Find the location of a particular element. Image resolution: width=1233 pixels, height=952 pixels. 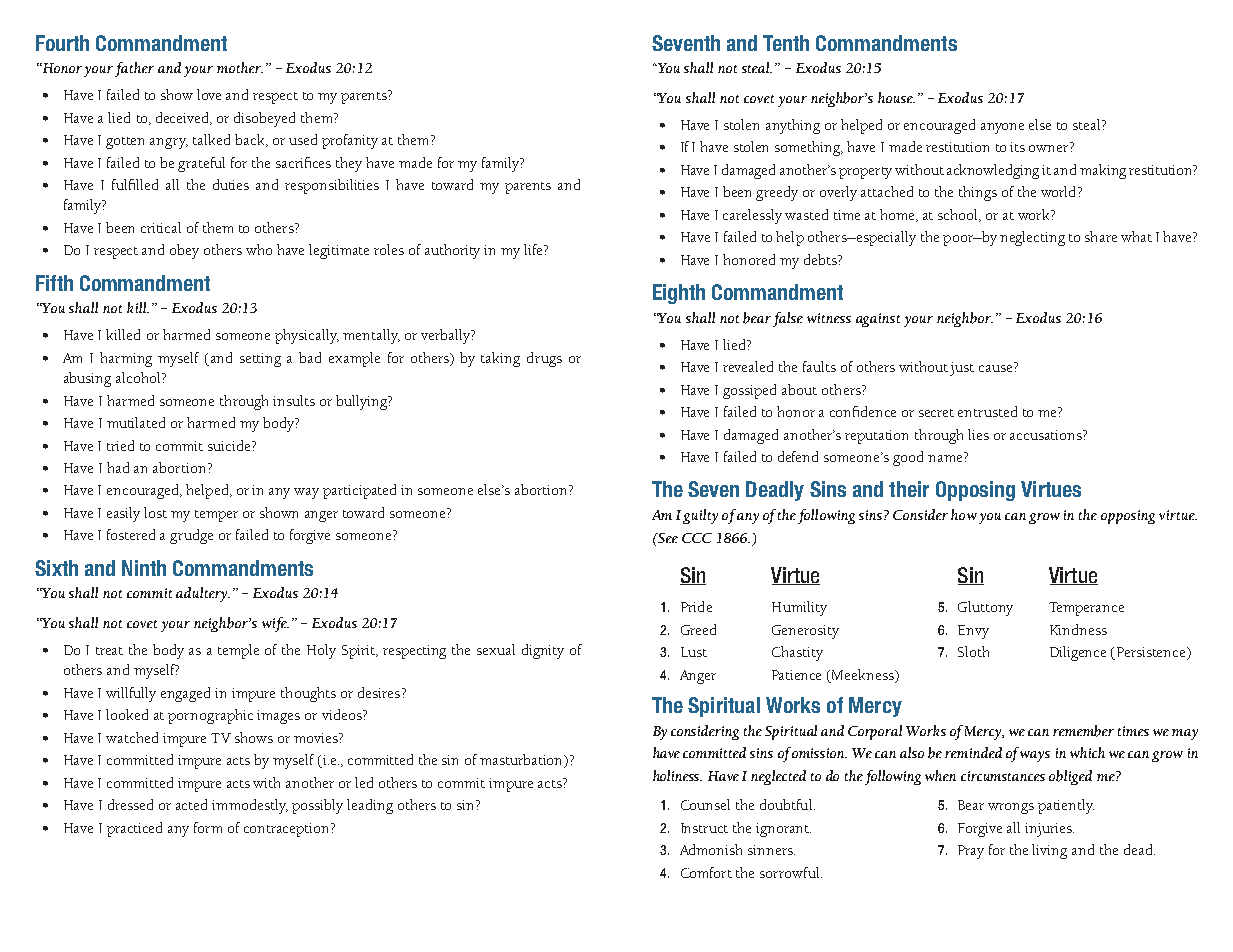

form is located at coordinates (208, 827).
